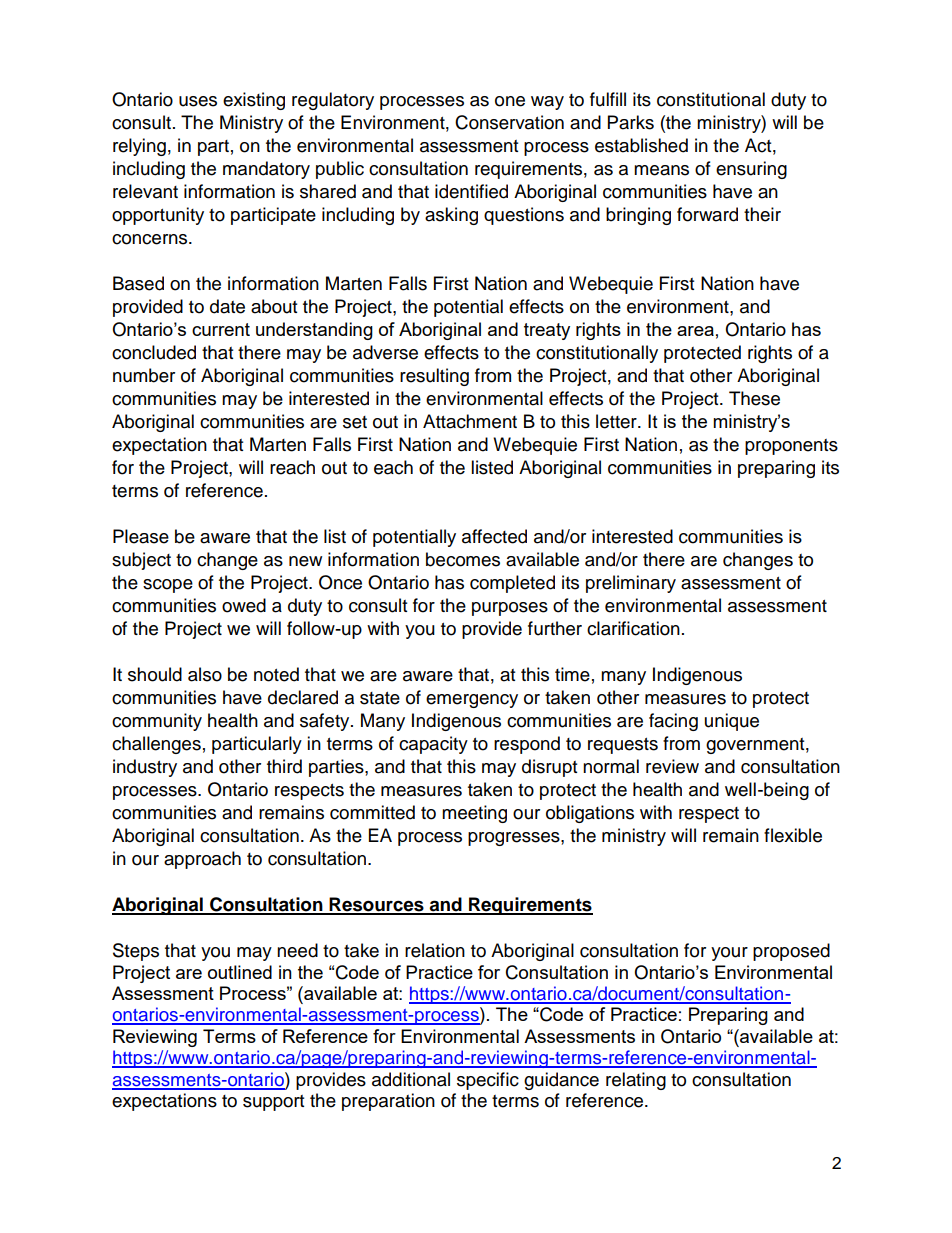 This screenshot has height=1233, width=952. What do you see at coordinates (244, 605) in the screenshot?
I see `owed` at bounding box center [244, 605].
